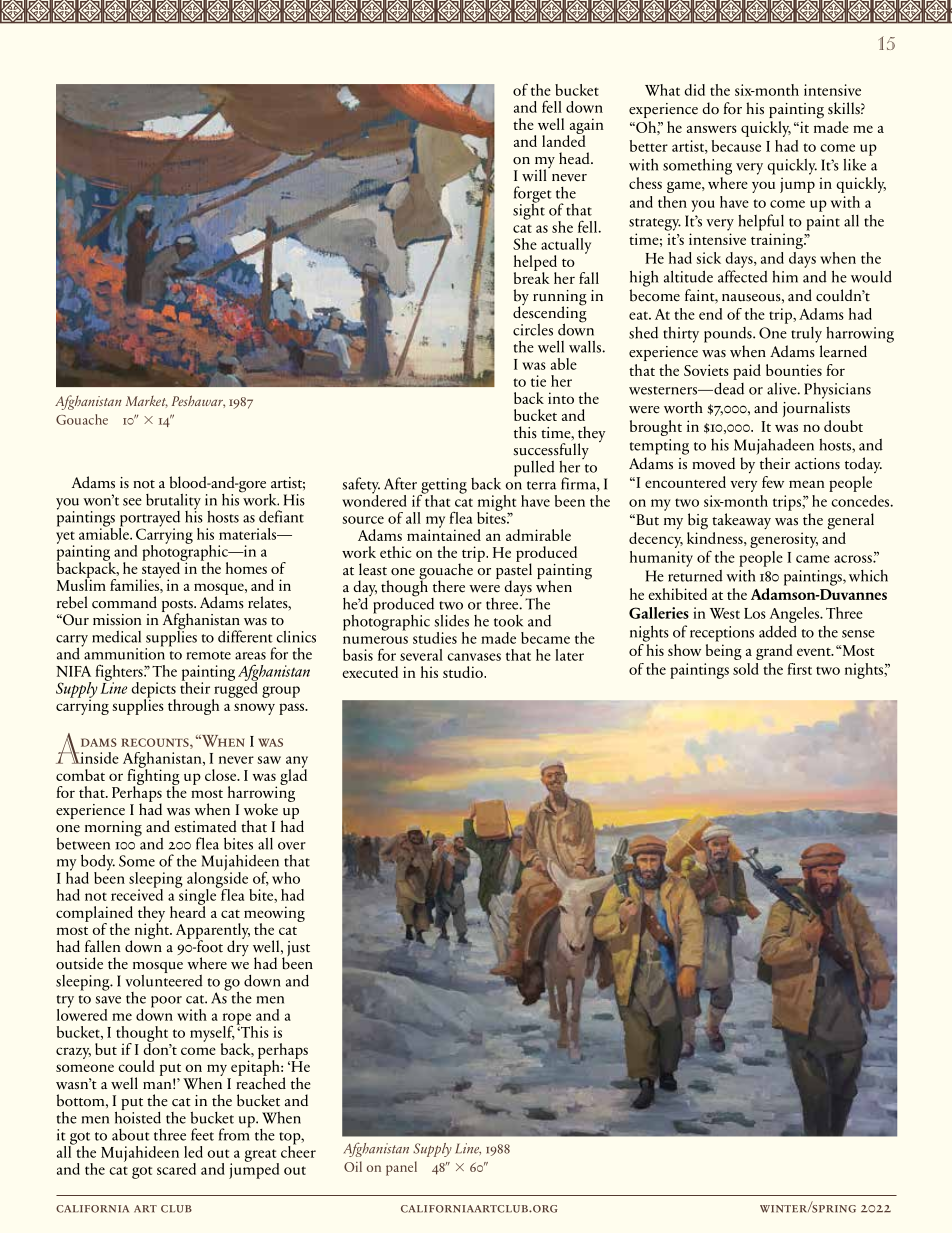 Image resolution: width=952 pixels, height=1233 pixels. What do you see at coordinates (443, 487) in the page?
I see `getting` at bounding box center [443, 487].
